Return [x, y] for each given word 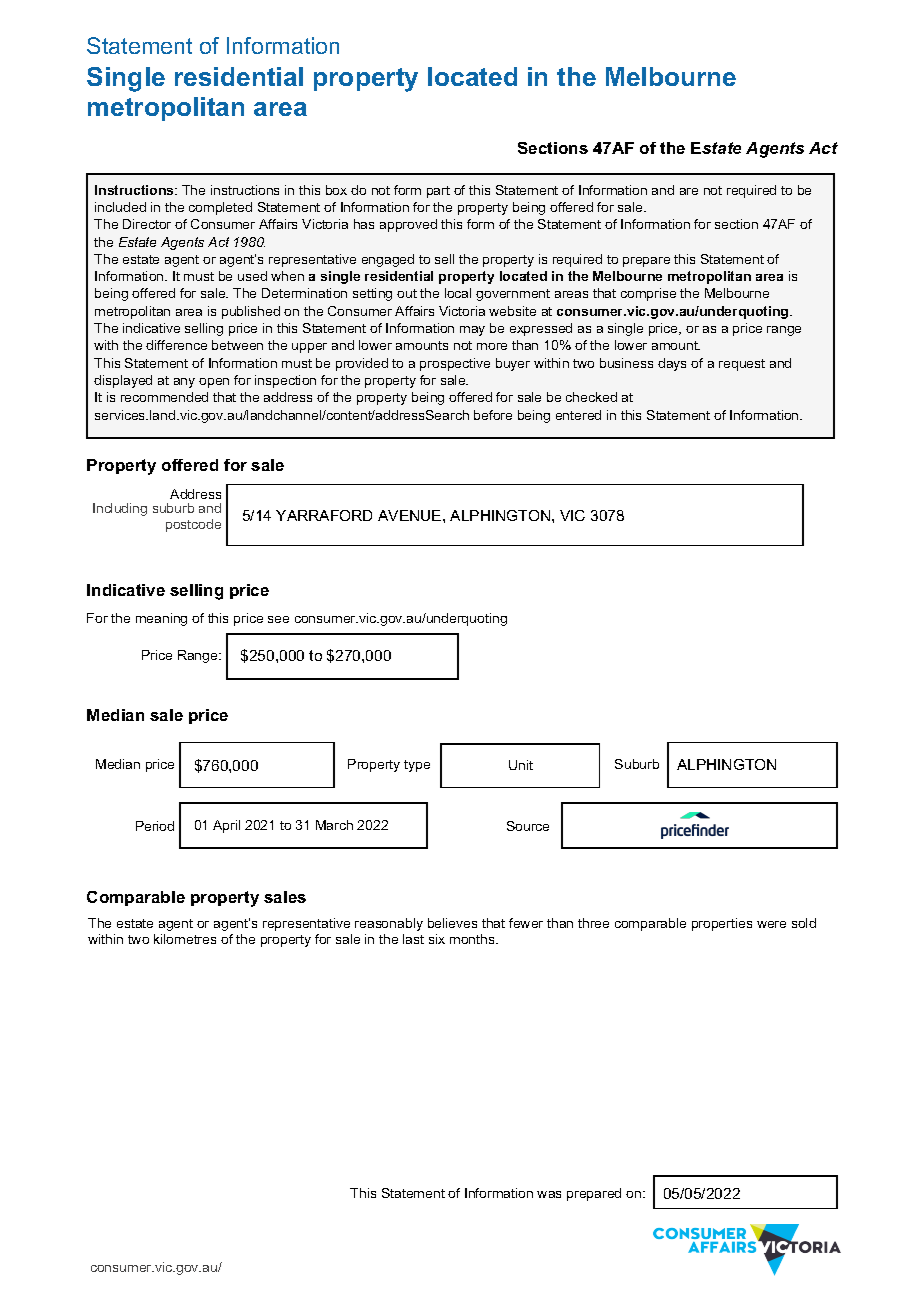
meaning [161, 619]
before [493, 415]
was [549, 1194]
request [742, 365]
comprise [648, 294]
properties [722, 924]
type [417, 766]
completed [220, 208]
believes [452, 923]
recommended [164, 397]
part [438, 192]
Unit [521, 765]
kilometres [185, 939]
